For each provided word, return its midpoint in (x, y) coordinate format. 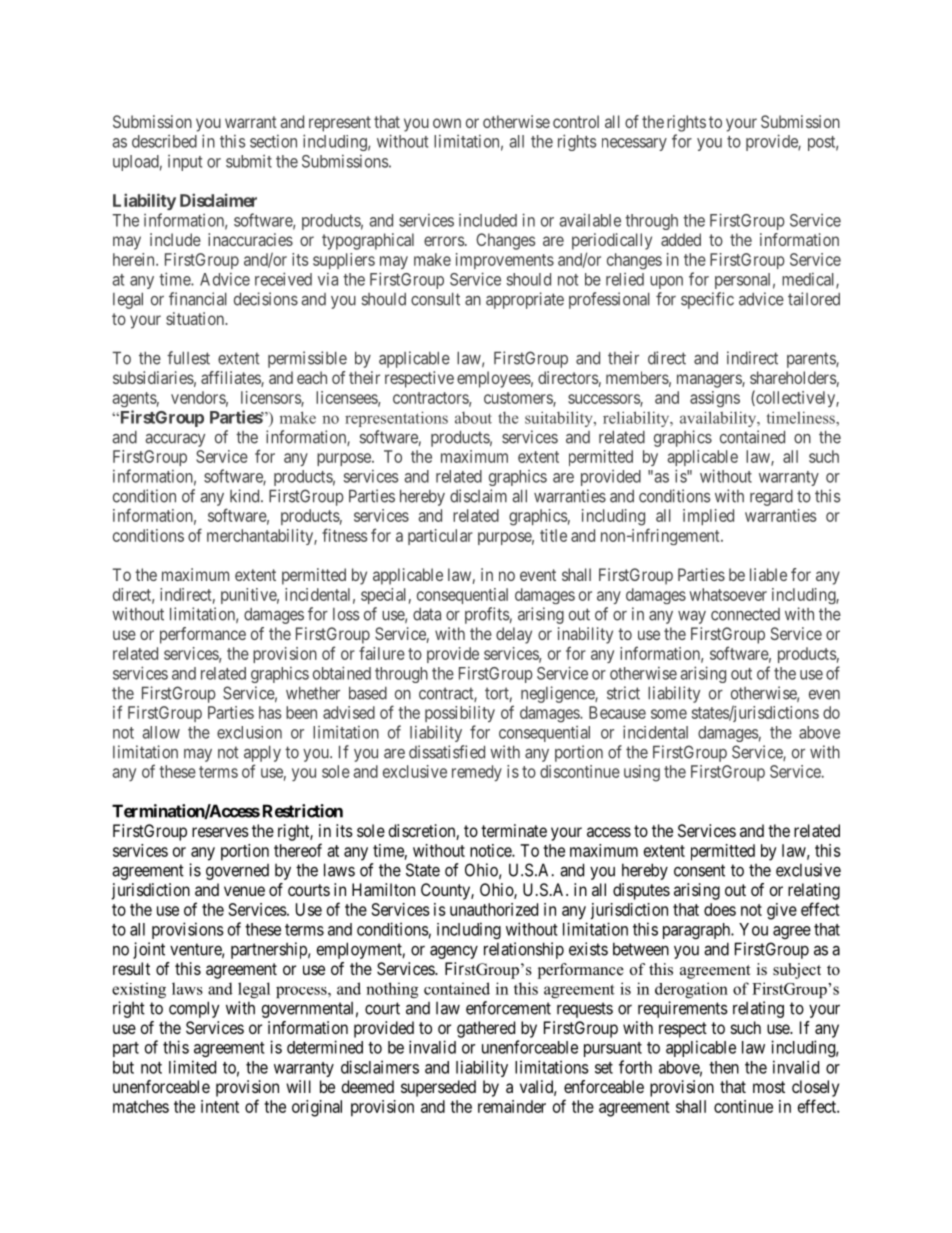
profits (487, 615)
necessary (634, 144)
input (185, 163)
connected (745, 614)
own (447, 123)
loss (346, 614)
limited (192, 1067)
